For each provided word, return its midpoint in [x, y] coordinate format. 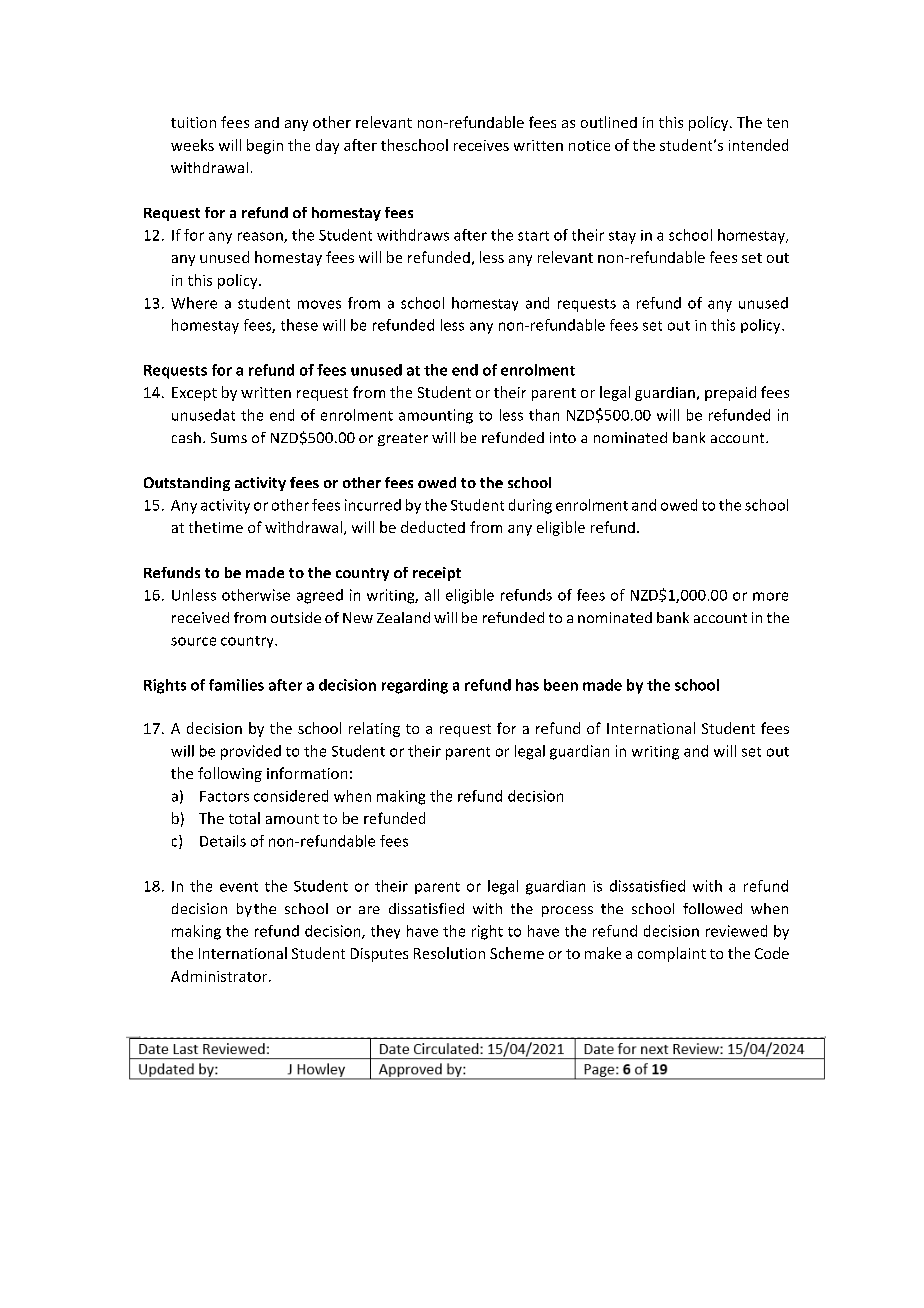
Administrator [220, 976]
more [770, 596]
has [527, 685]
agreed [320, 596]
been [561, 685]
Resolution [449, 953]
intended [758, 145]
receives [481, 145]
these [299, 325]
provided [251, 752]
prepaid [730, 393]
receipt [437, 574]
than [544, 415]
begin [265, 146]
